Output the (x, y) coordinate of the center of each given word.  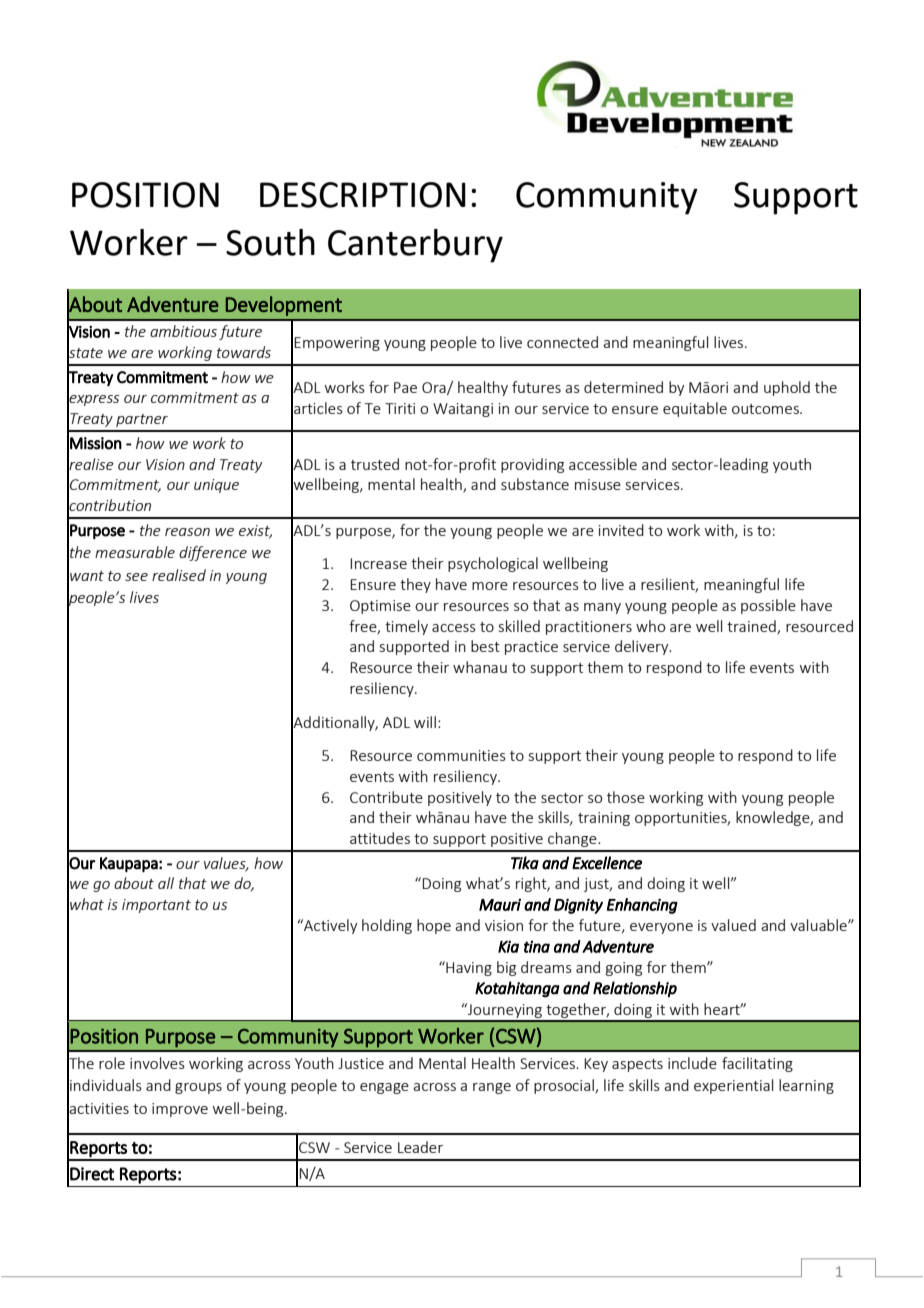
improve (180, 1110)
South (270, 242)
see (136, 577)
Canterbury (415, 246)
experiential (733, 1086)
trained (752, 627)
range (492, 1088)
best (485, 646)
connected (562, 342)
